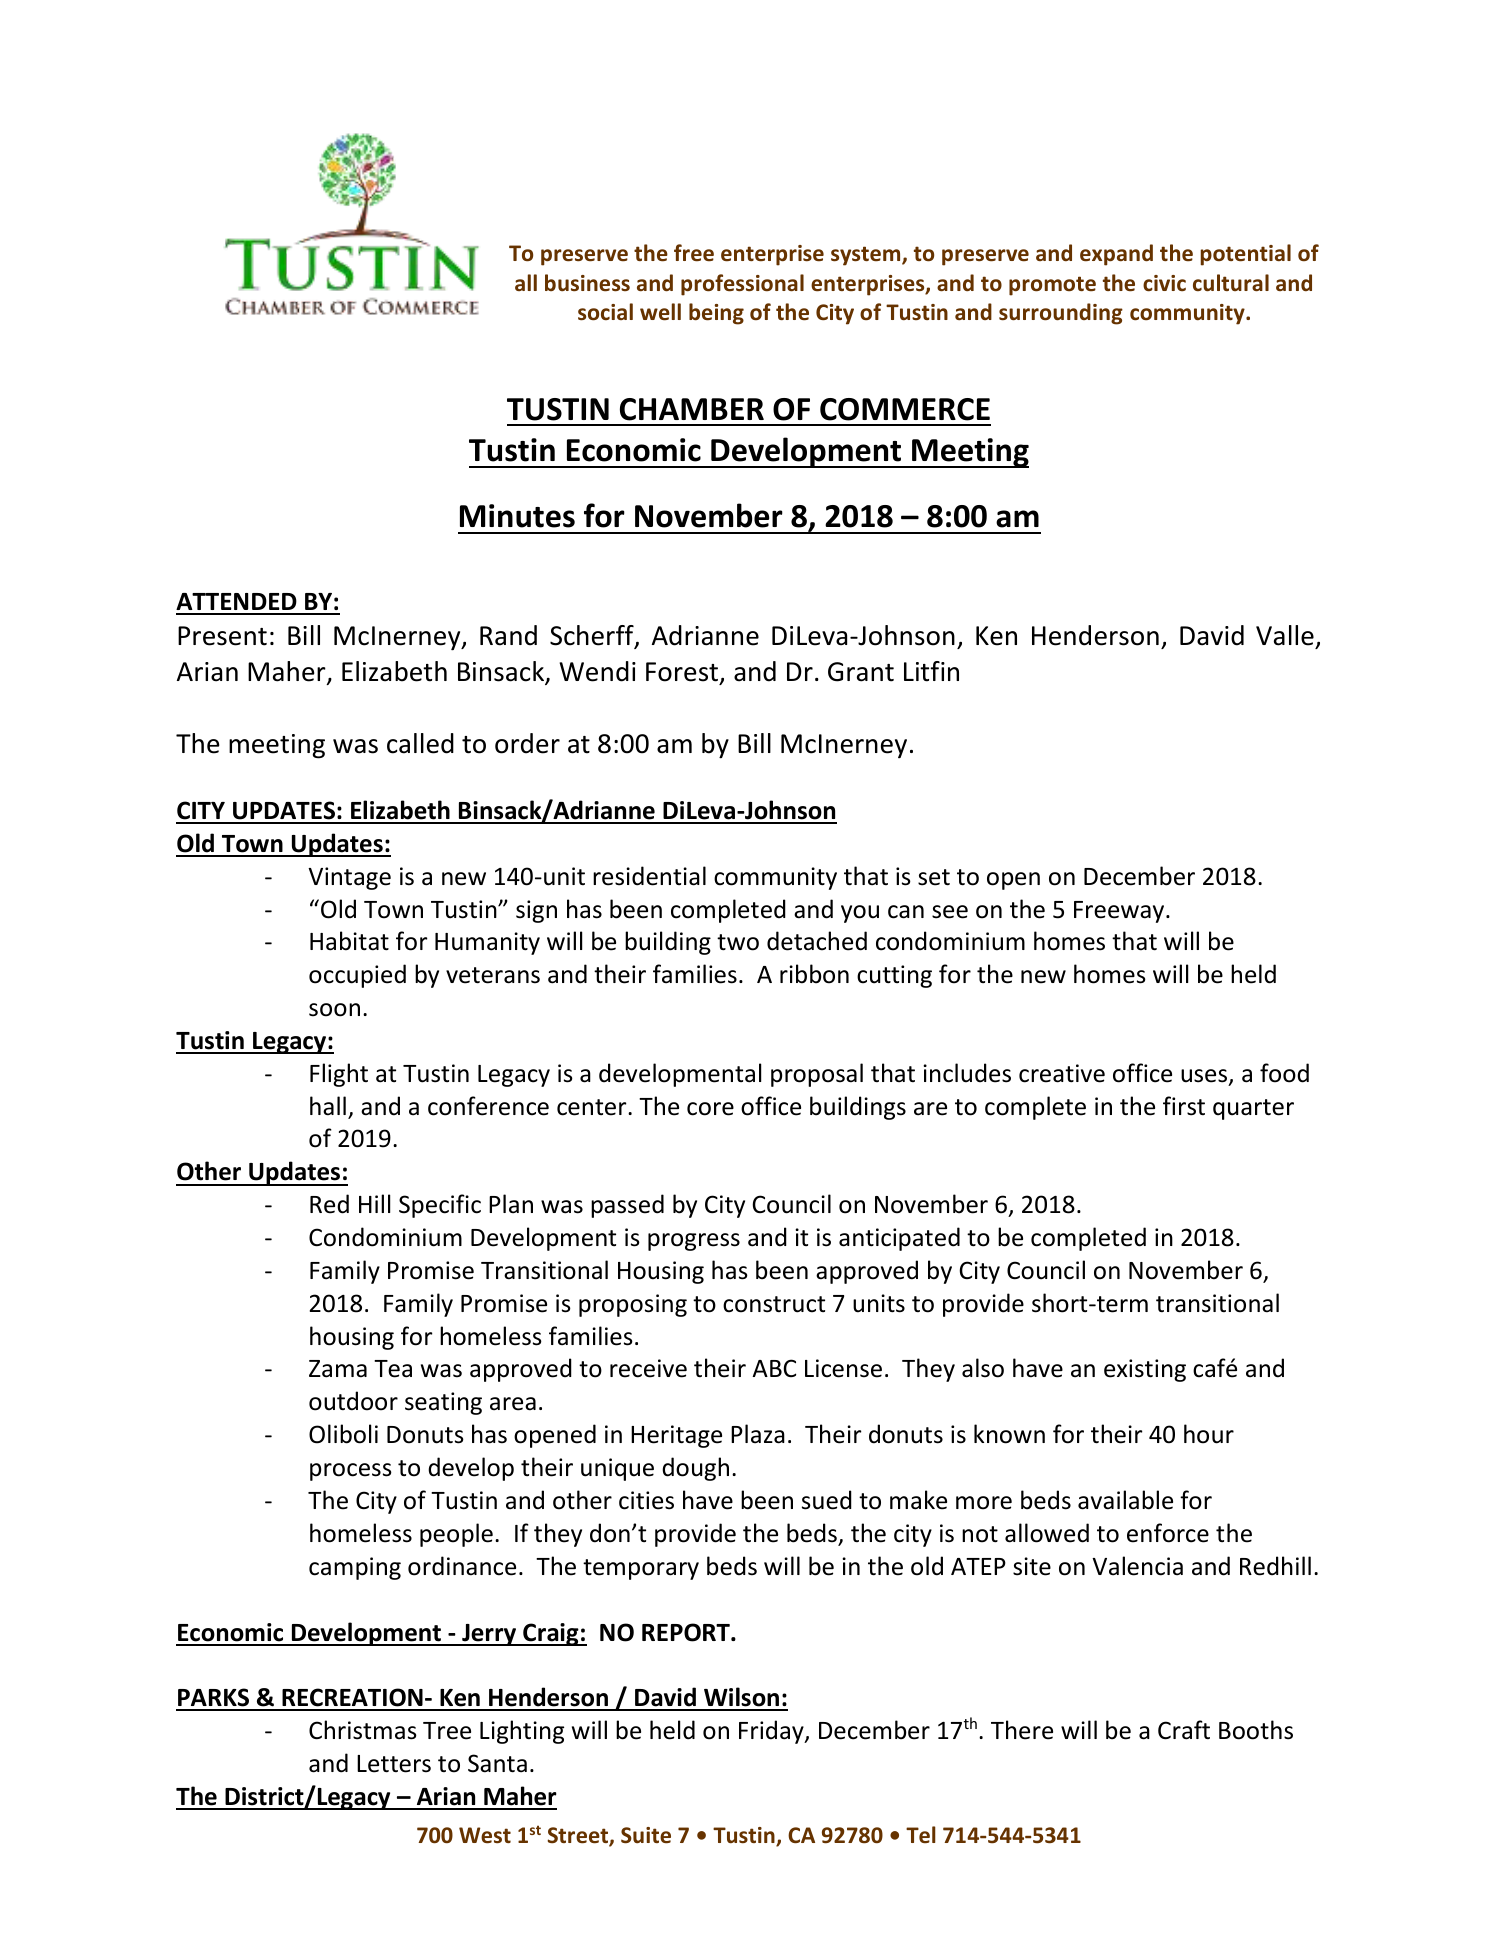 The image size is (1498, 1938). Describe the element at coordinates (772, 1732) in the image. I see `Friday` at that location.
